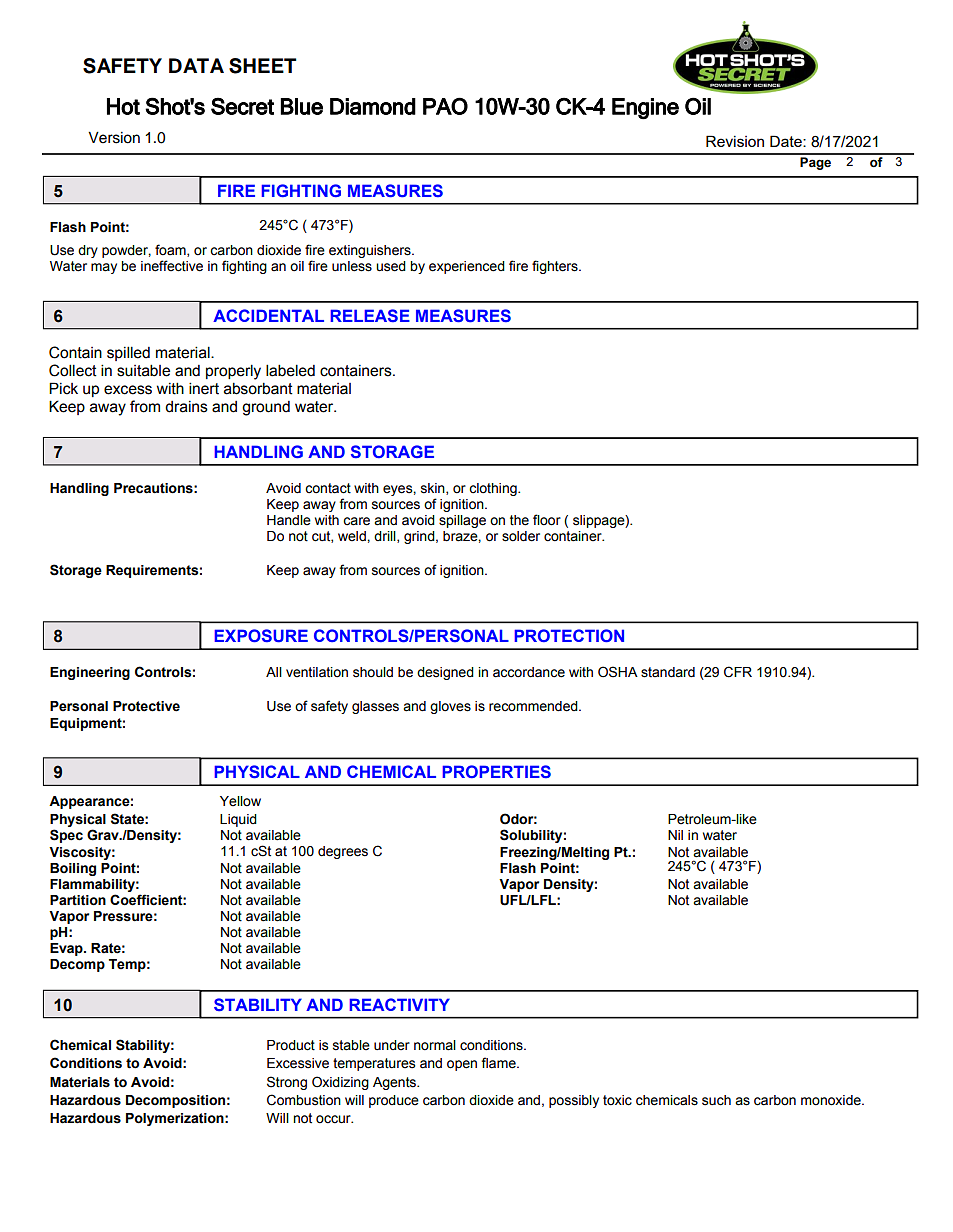 The height and width of the screenshot is (1232, 953). What do you see at coordinates (128, 353) in the screenshot?
I see `spilled` at bounding box center [128, 353].
